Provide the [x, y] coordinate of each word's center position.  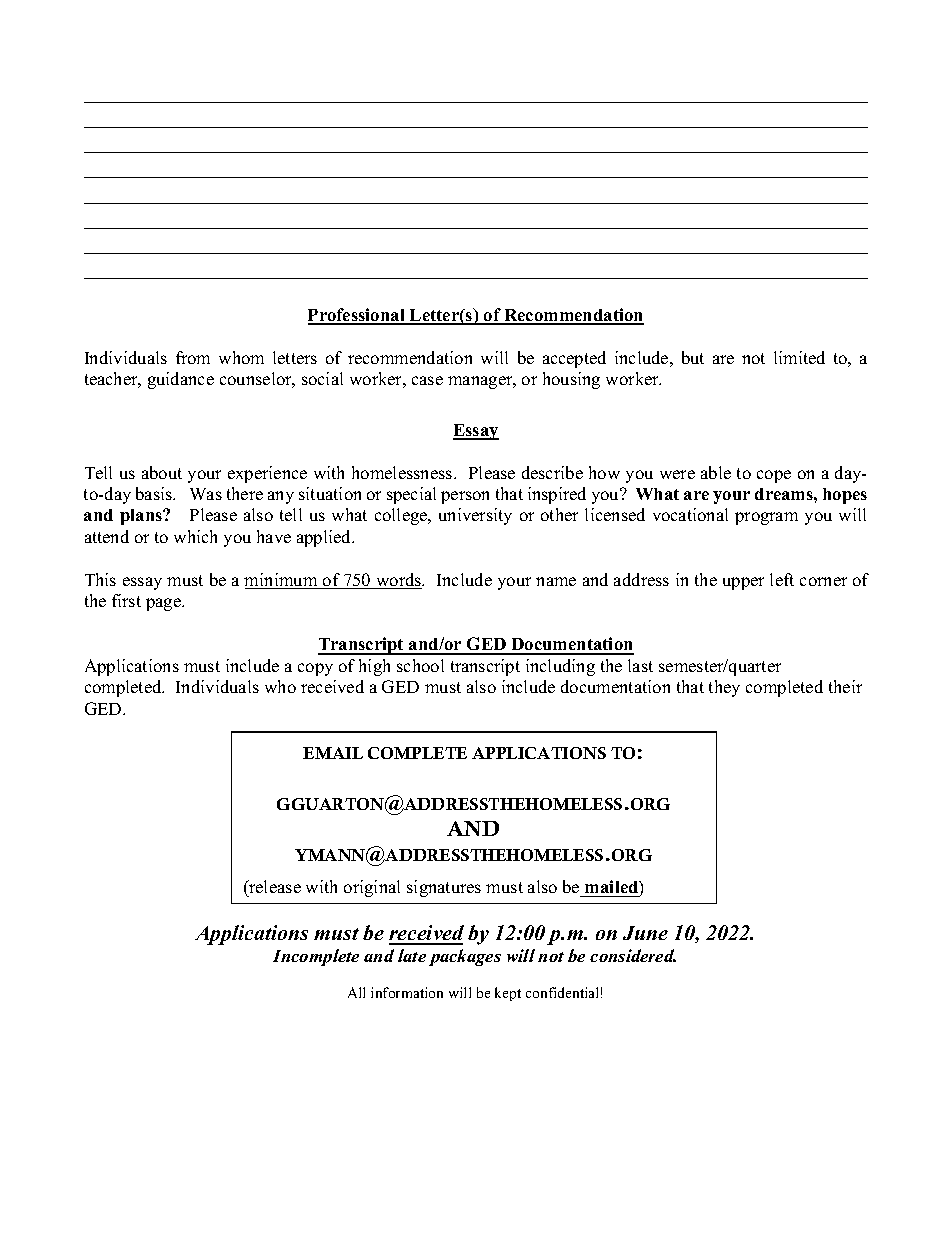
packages [465, 957]
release [274, 886]
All [356, 992]
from [193, 357]
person [465, 497]
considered [633, 955]
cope [774, 476]
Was [206, 494]
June [645, 933]
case [427, 380]
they [724, 688]
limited [799, 357]
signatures [444, 888]
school [420, 665]
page [164, 604]
